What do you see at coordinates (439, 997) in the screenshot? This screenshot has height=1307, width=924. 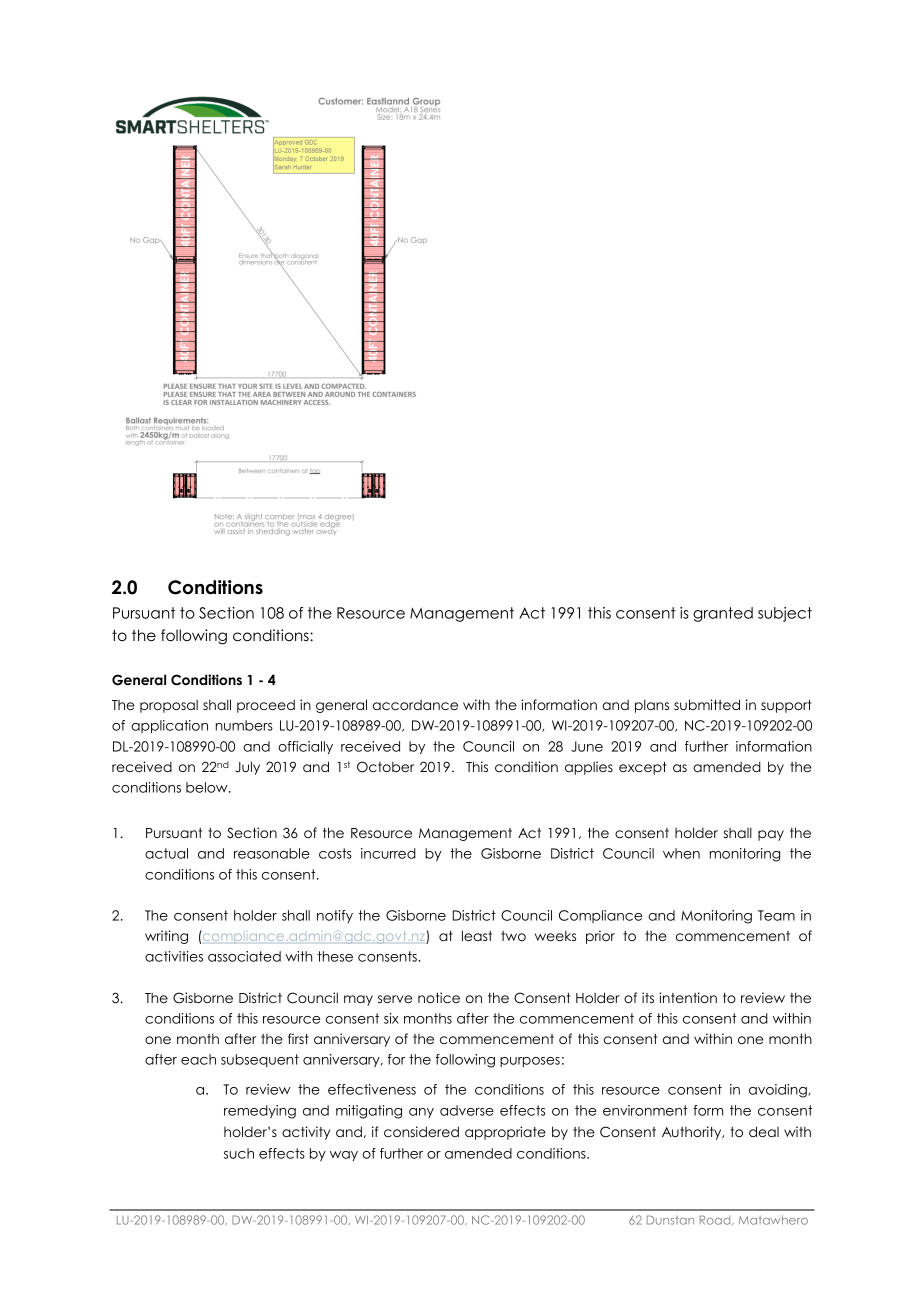 I see `notice` at bounding box center [439, 997].
